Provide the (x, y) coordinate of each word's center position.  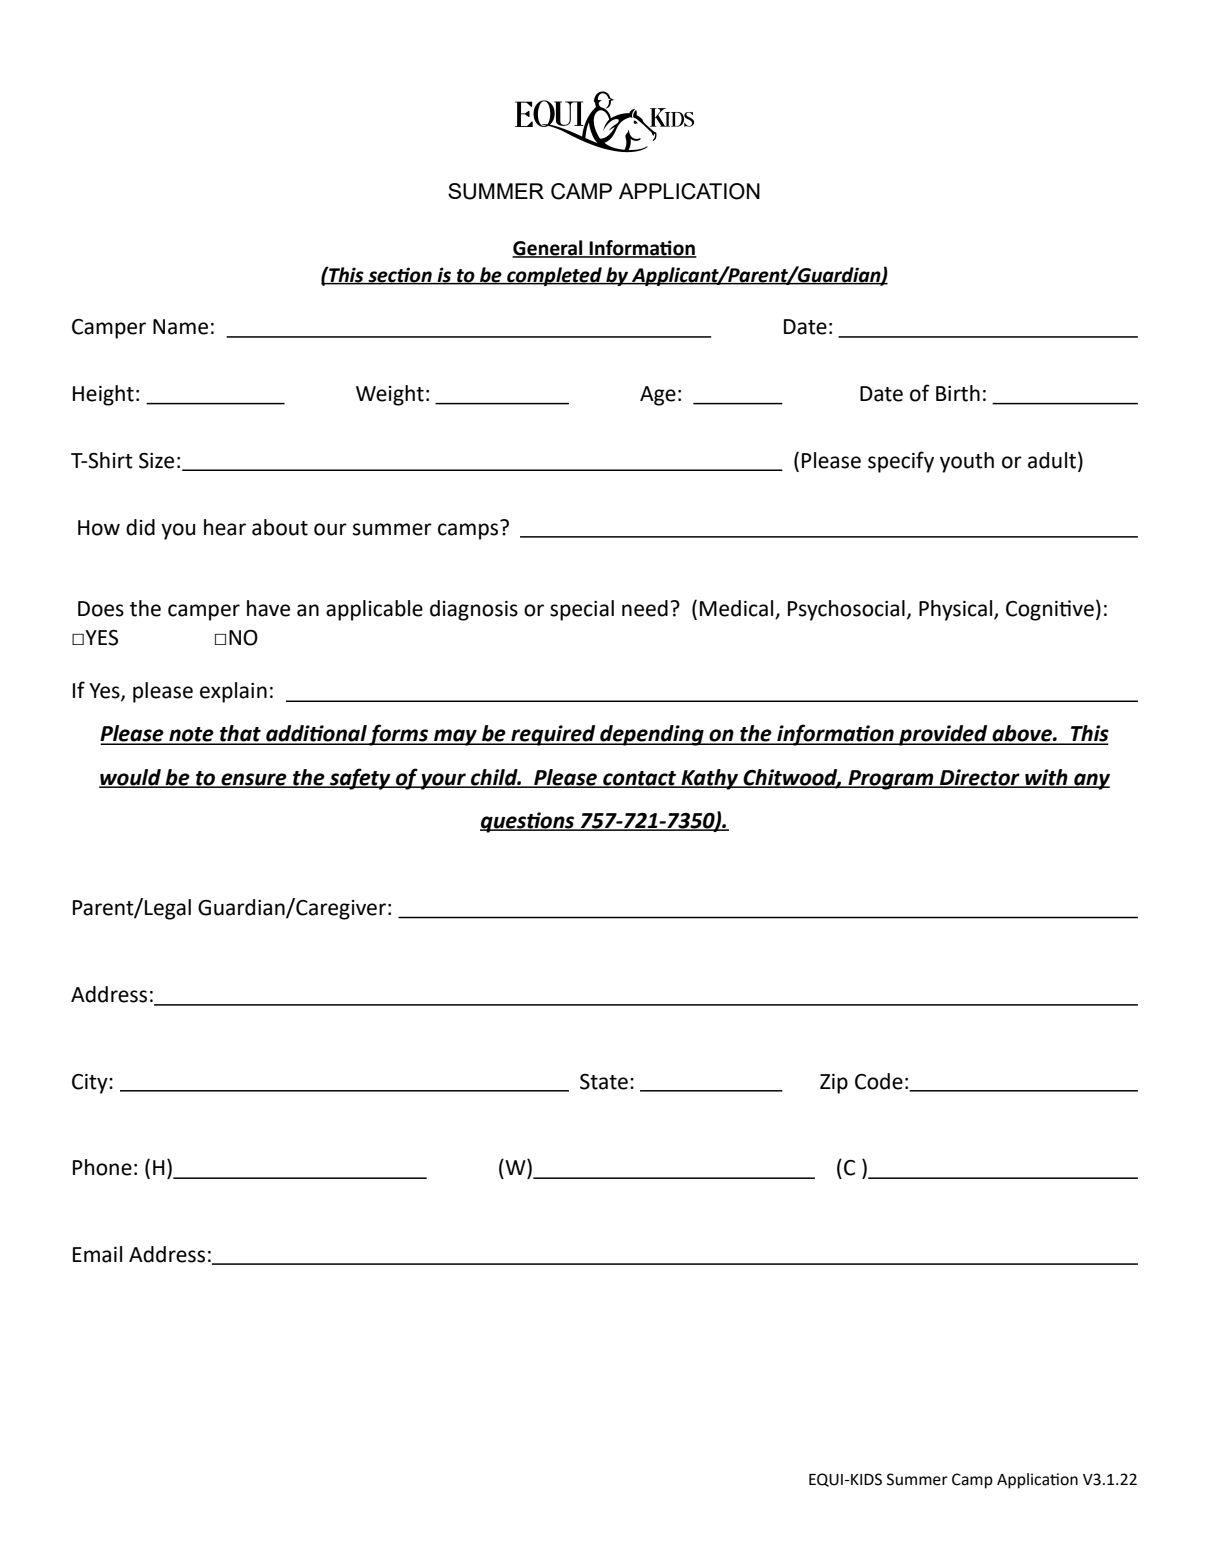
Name (180, 327)
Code (879, 1081)
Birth (958, 393)
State (604, 1082)
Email (97, 1254)
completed (554, 276)
